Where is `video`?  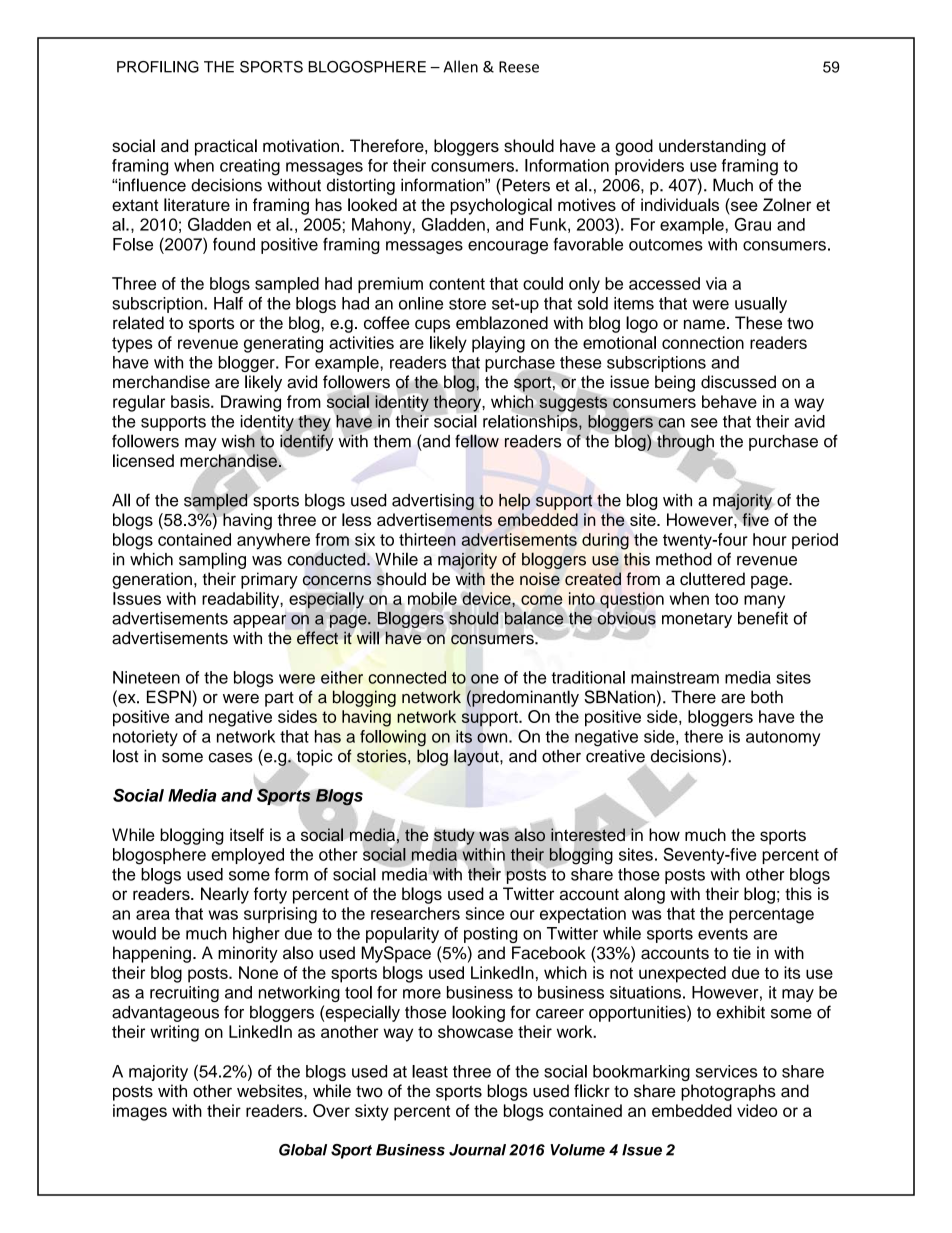 video is located at coordinates (757, 1110).
